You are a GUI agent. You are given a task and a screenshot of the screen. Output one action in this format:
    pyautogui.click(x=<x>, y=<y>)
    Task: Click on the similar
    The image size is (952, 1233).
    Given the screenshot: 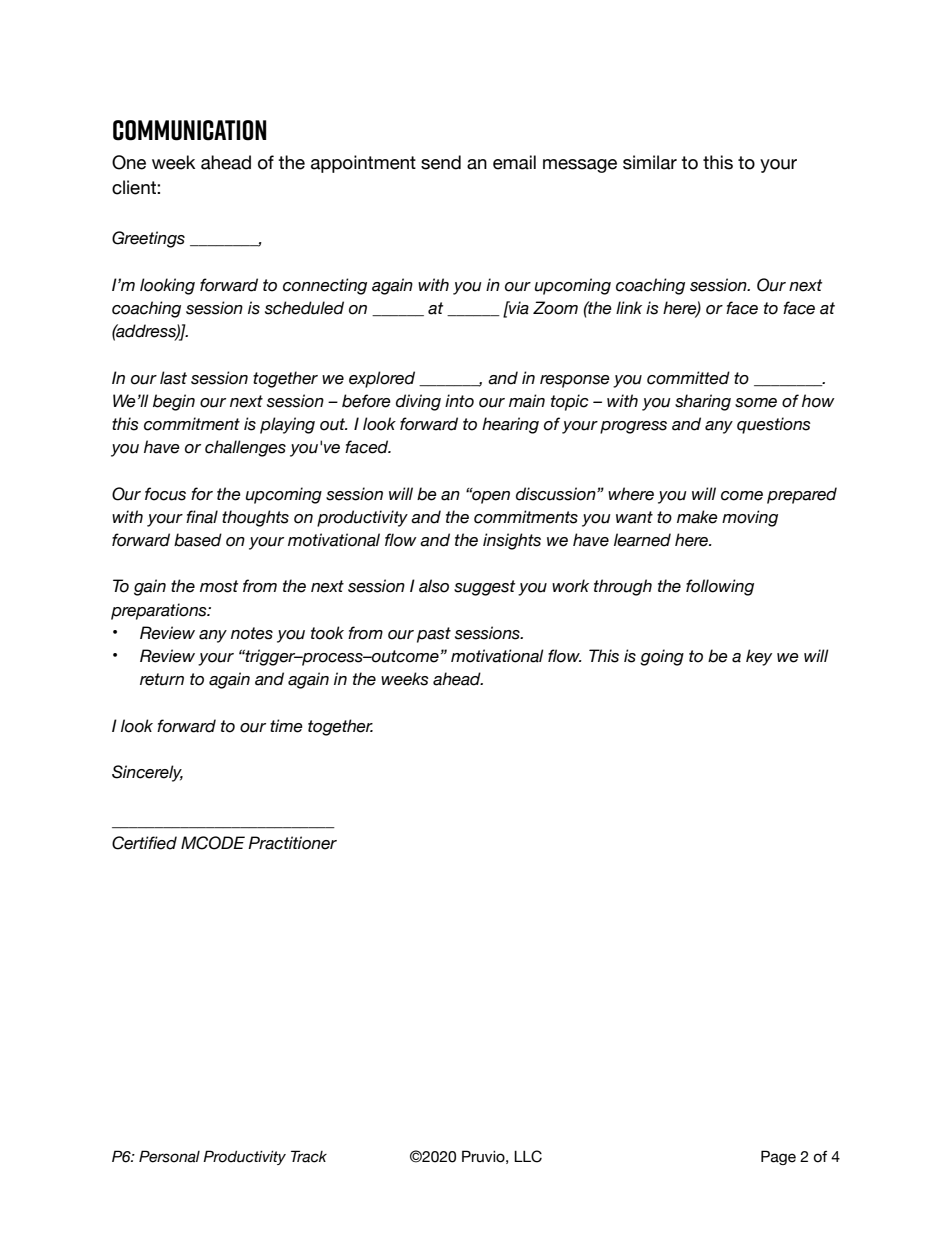 What is the action you would take?
    pyautogui.click(x=650, y=162)
